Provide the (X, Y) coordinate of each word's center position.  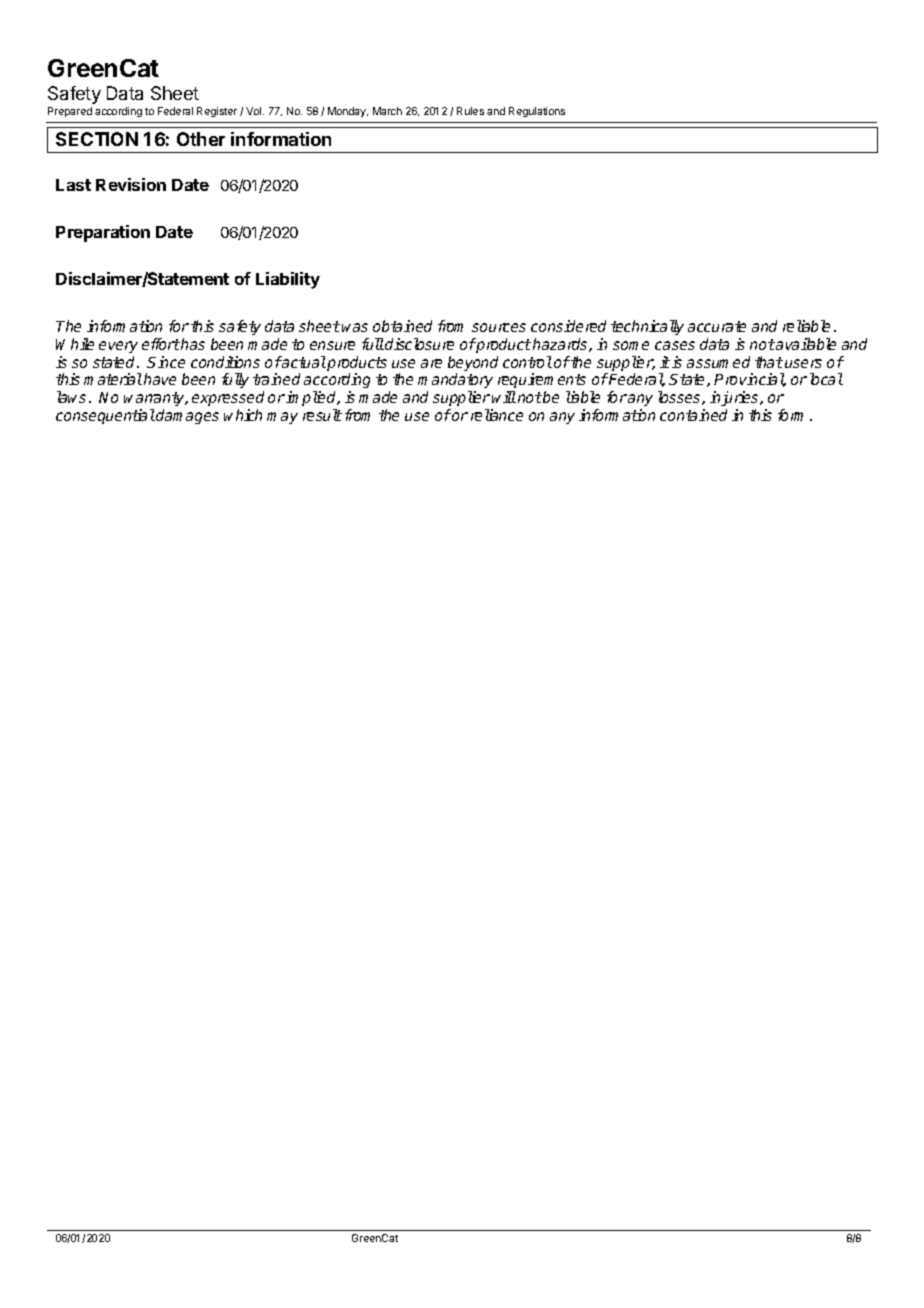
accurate (717, 326)
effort (161, 344)
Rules (470, 111)
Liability (288, 280)
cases (675, 345)
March (387, 111)
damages (187, 416)
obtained (402, 326)
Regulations (537, 112)
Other (201, 139)
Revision (131, 184)
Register (217, 112)
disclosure (419, 344)
